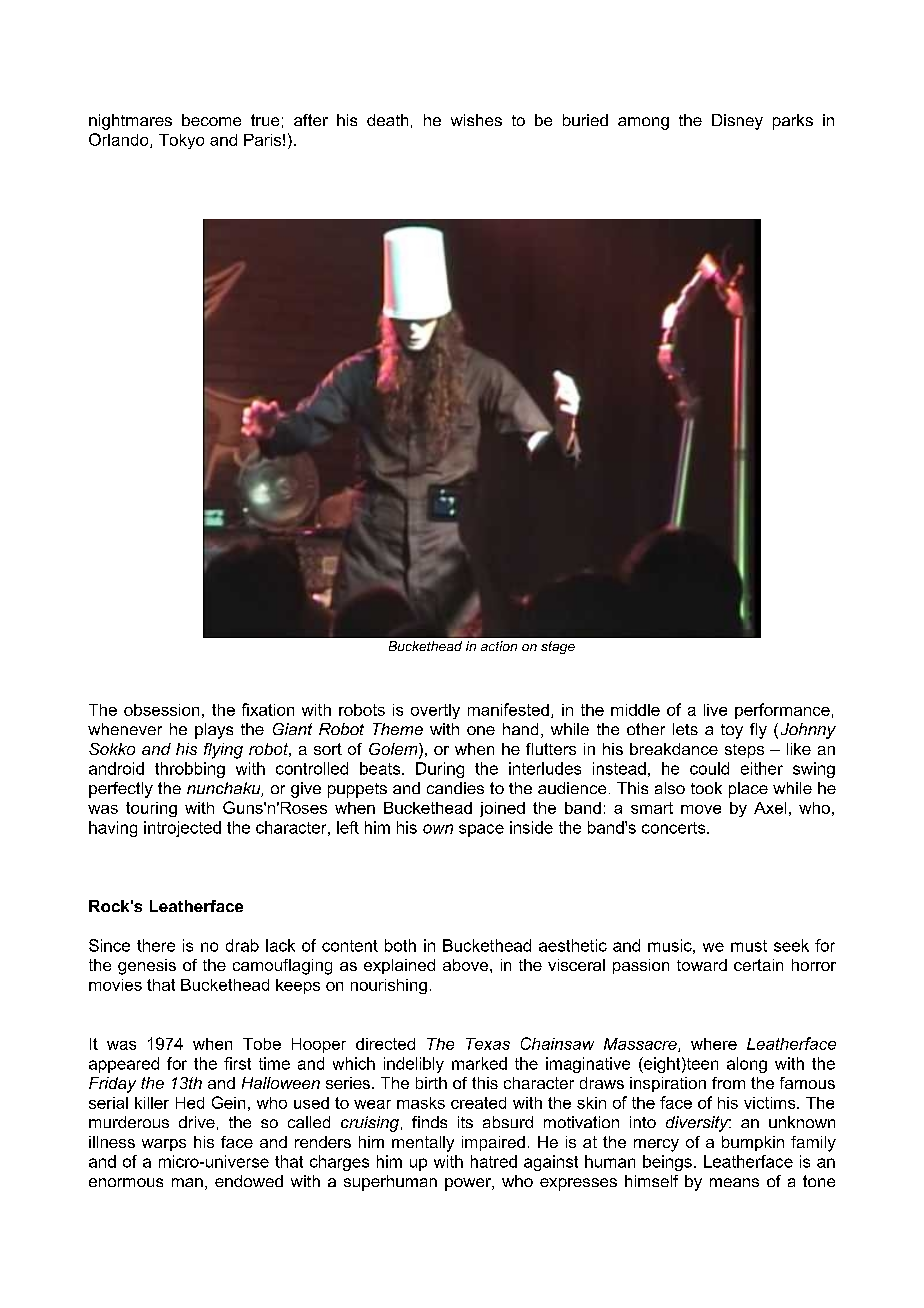 The width and height of the screenshot is (924, 1308). Describe the element at coordinates (161, 710) in the screenshot. I see `obsession` at that location.
